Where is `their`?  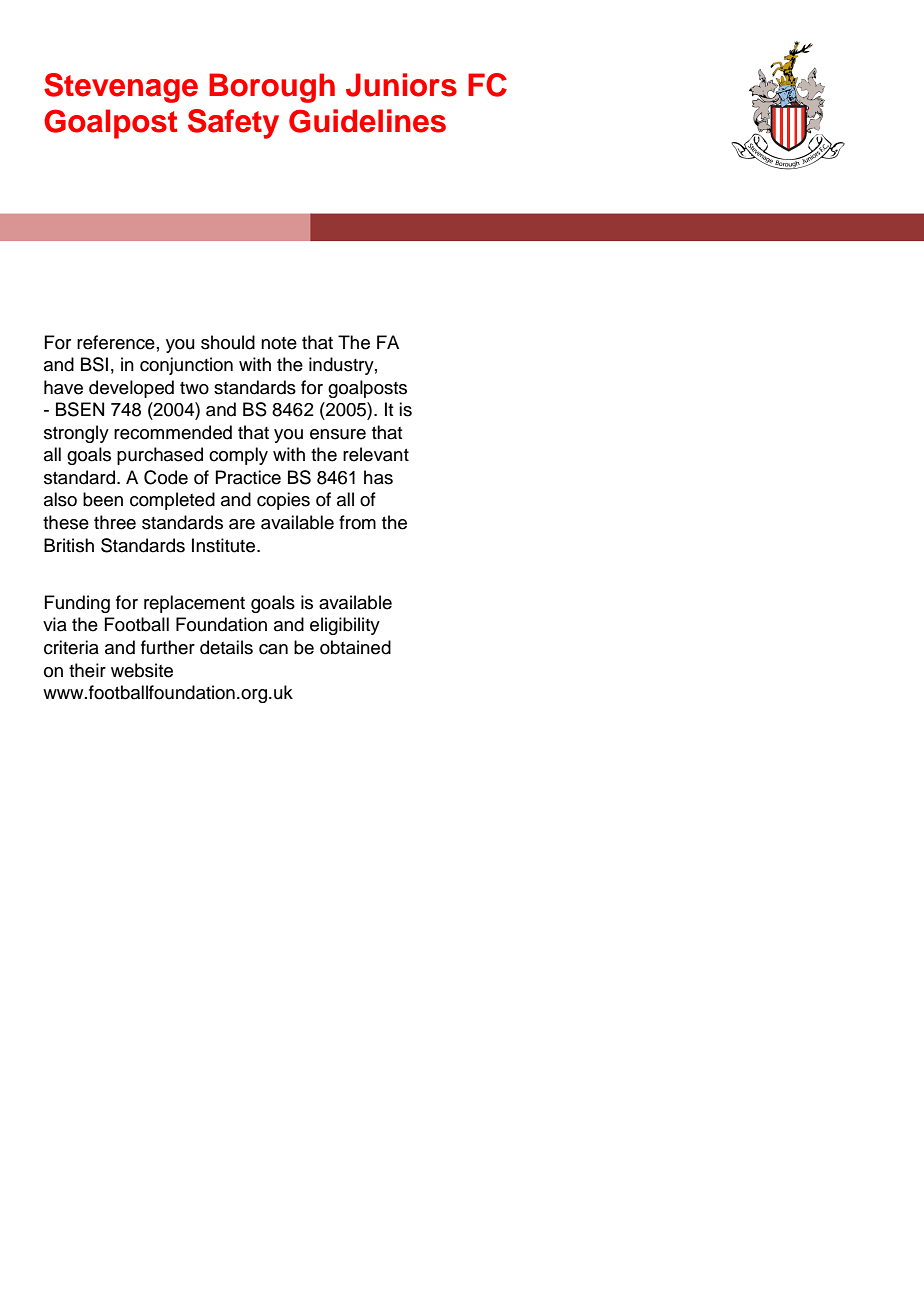
their is located at coordinates (87, 670).
